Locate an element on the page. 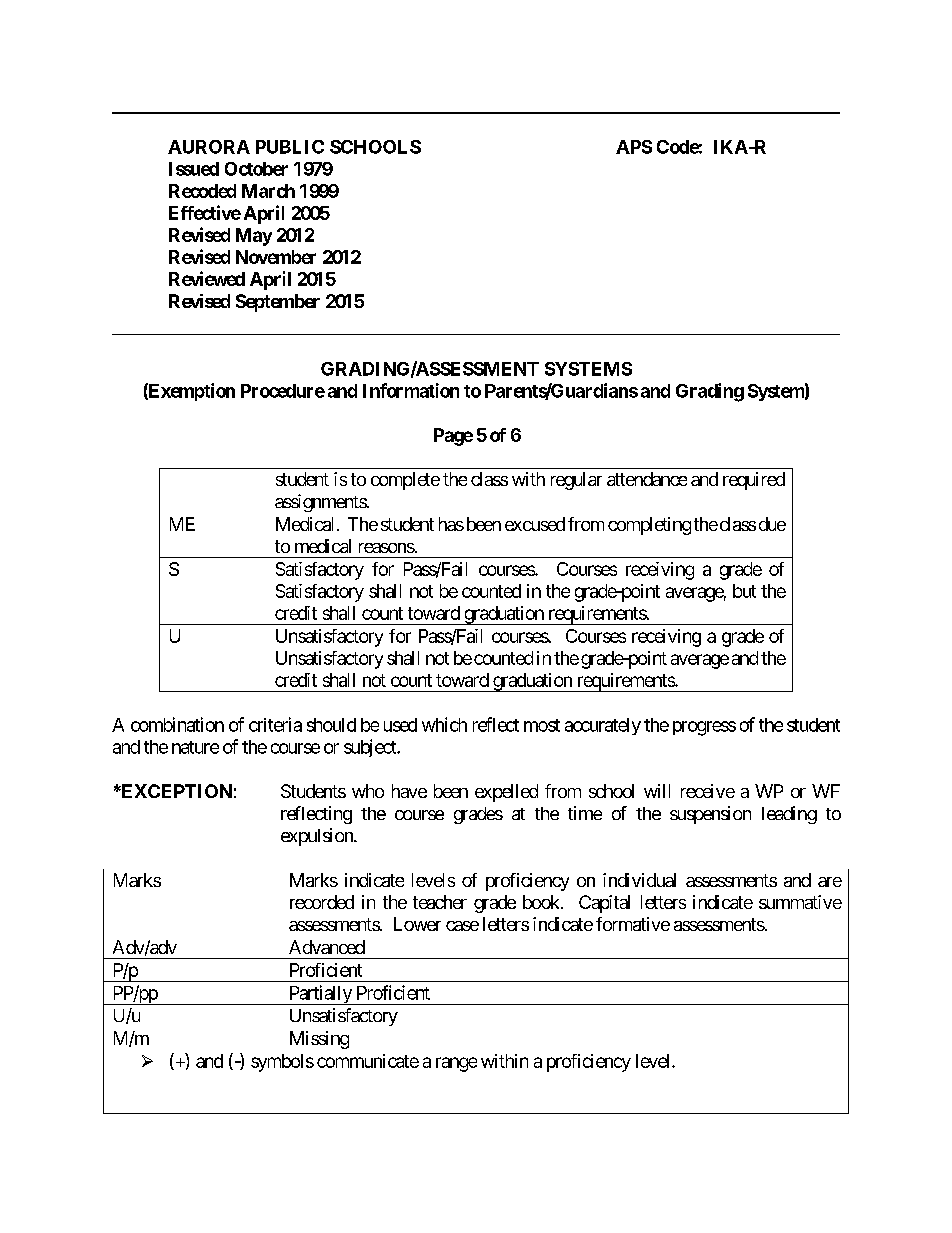  but is located at coordinates (744, 591).
